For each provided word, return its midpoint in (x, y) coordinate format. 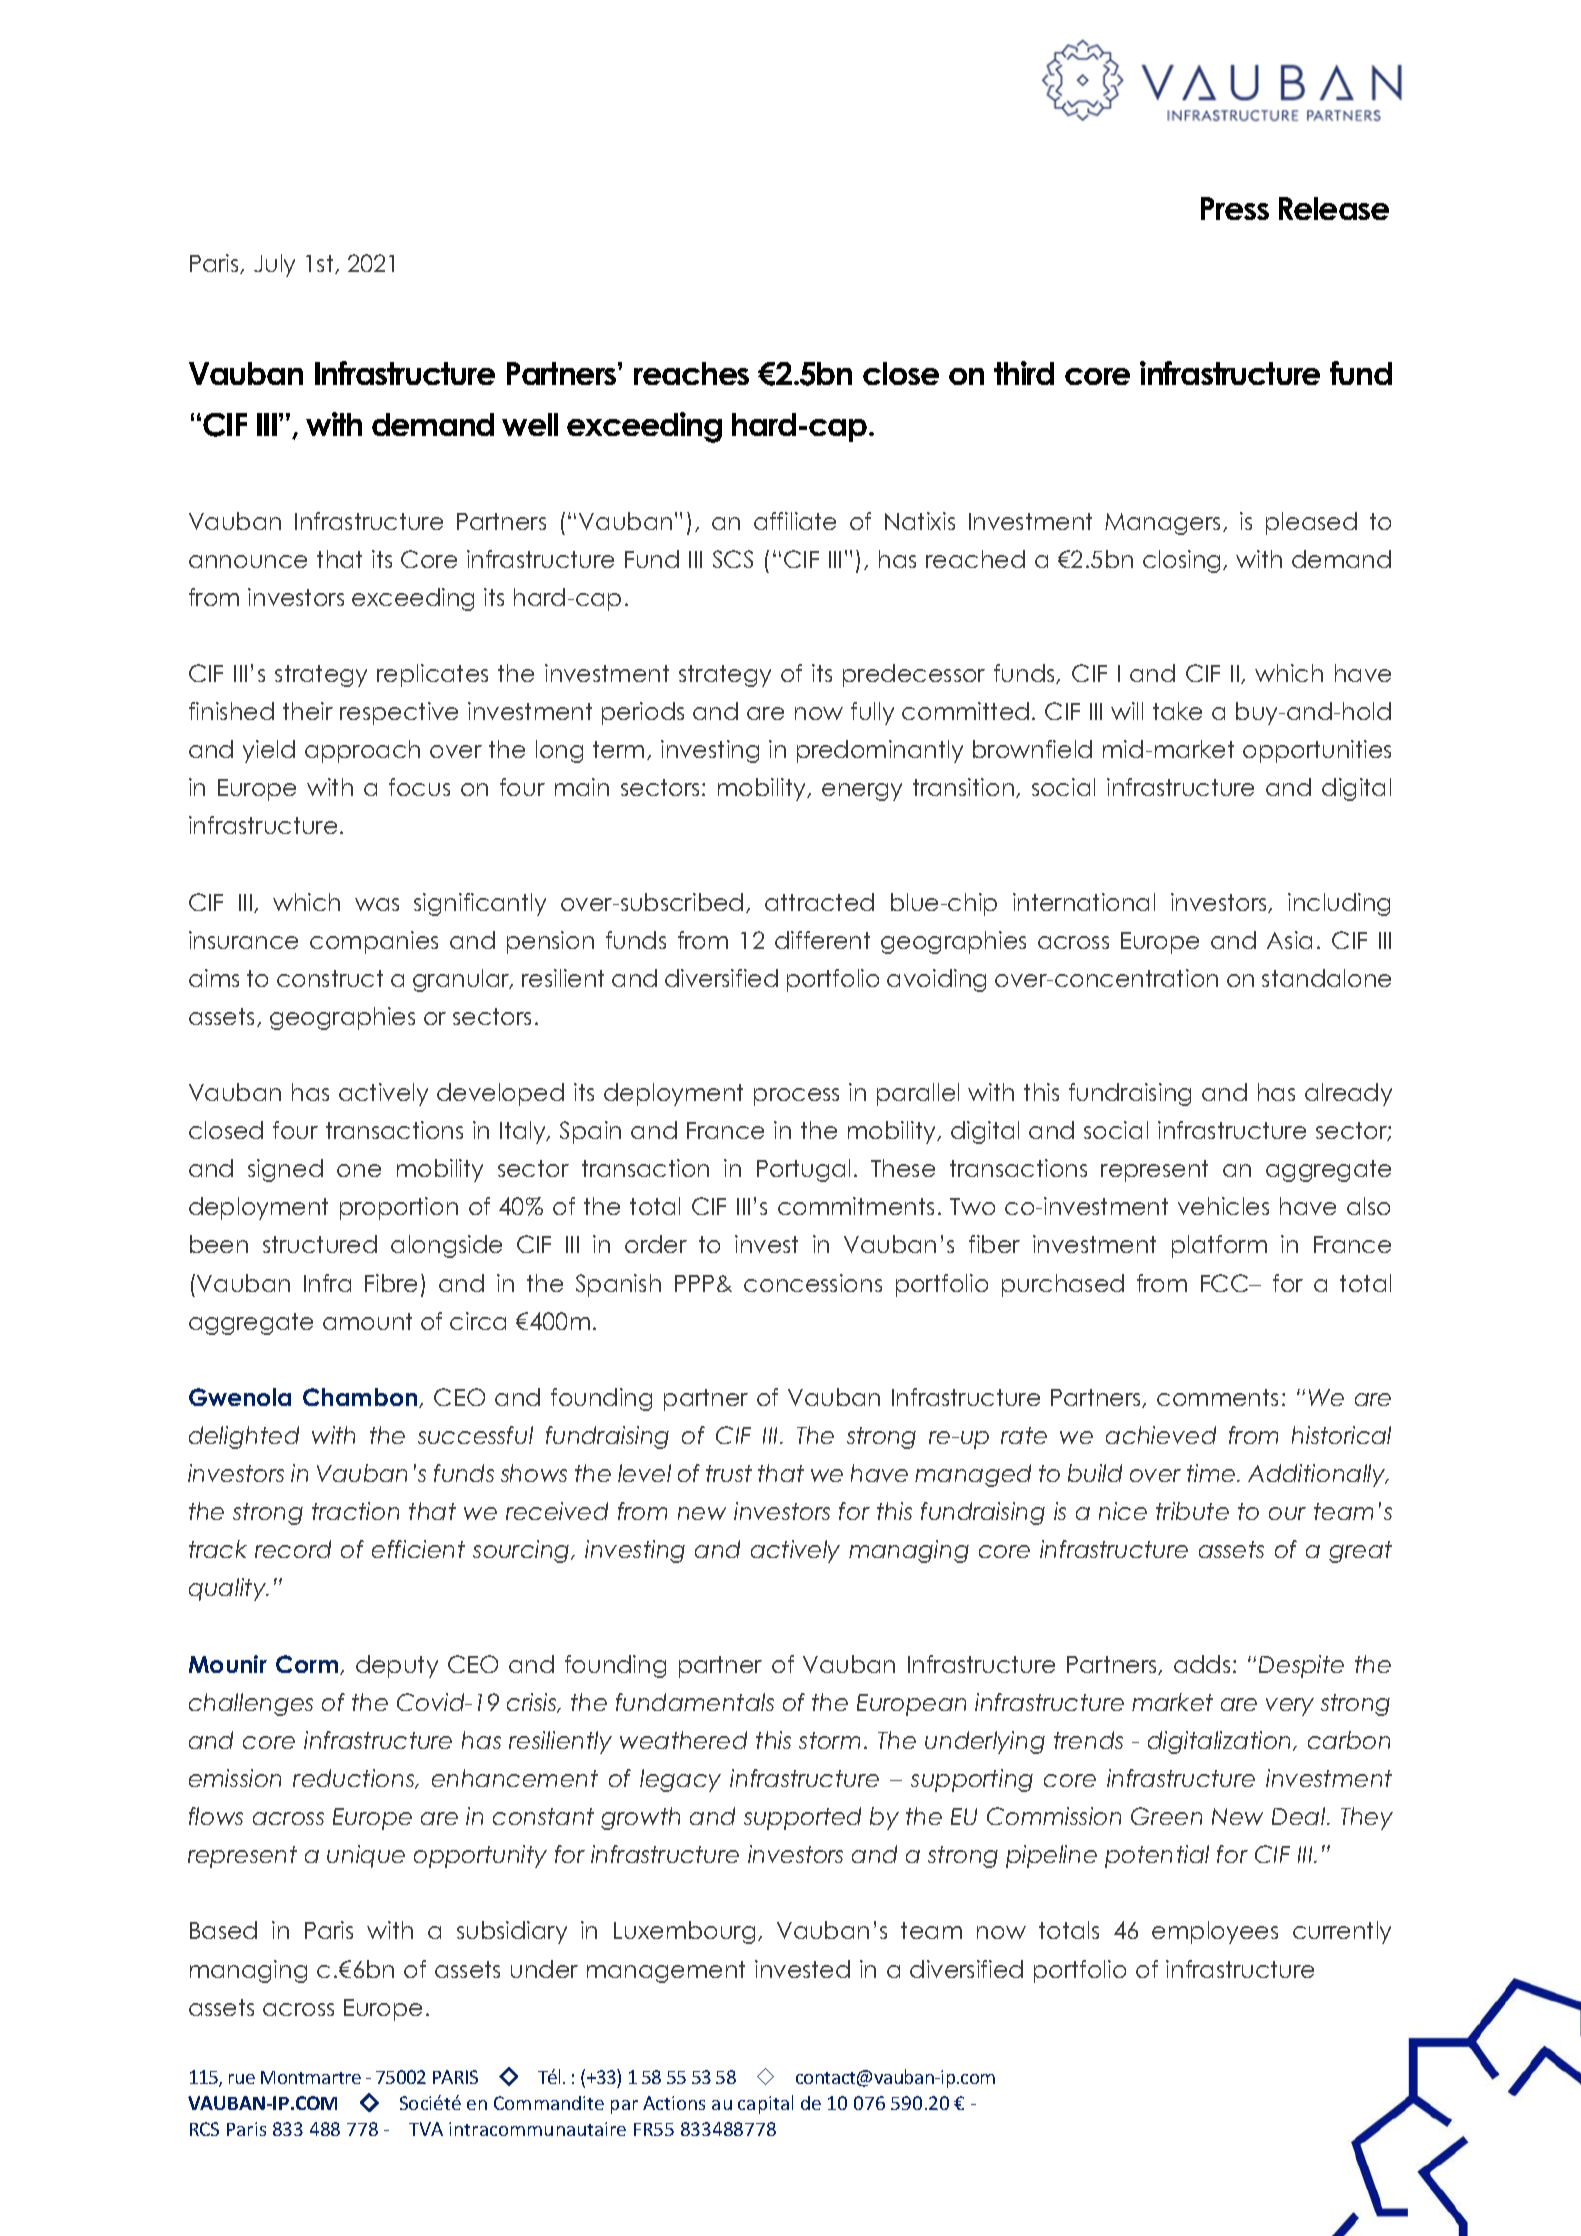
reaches (691, 373)
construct (330, 978)
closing (1183, 561)
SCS (733, 559)
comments (1217, 1397)
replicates (432, 675)
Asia (1289, 940)
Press (1235, 208)
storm (829, 1740)
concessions (813, 1283)
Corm (308, 1665)
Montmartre (311, 2077)
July (274, 265)
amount (367, 1321)
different (822, 940)
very (1290, 1707)
